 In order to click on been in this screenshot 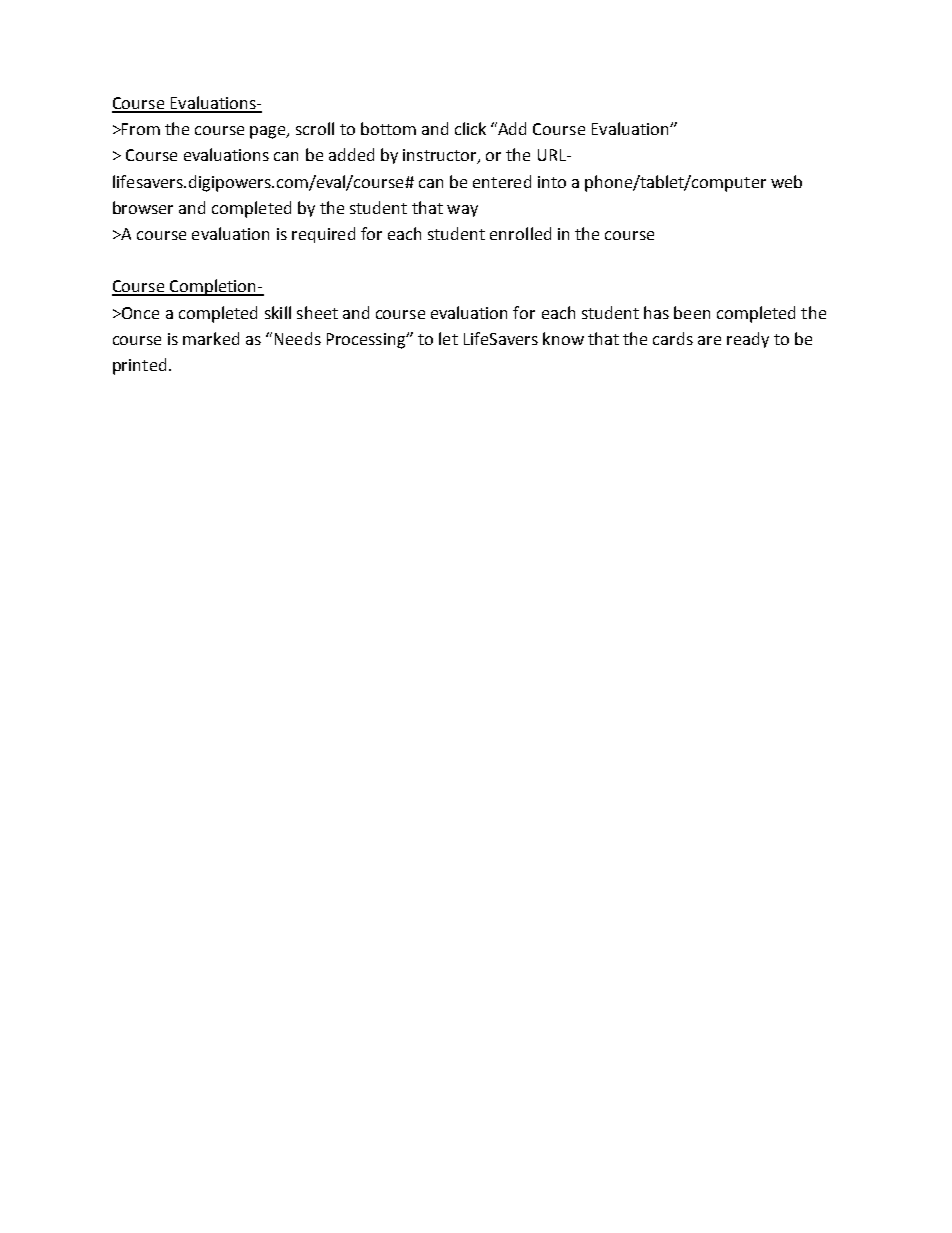, I will do `click(692, 312)`.
